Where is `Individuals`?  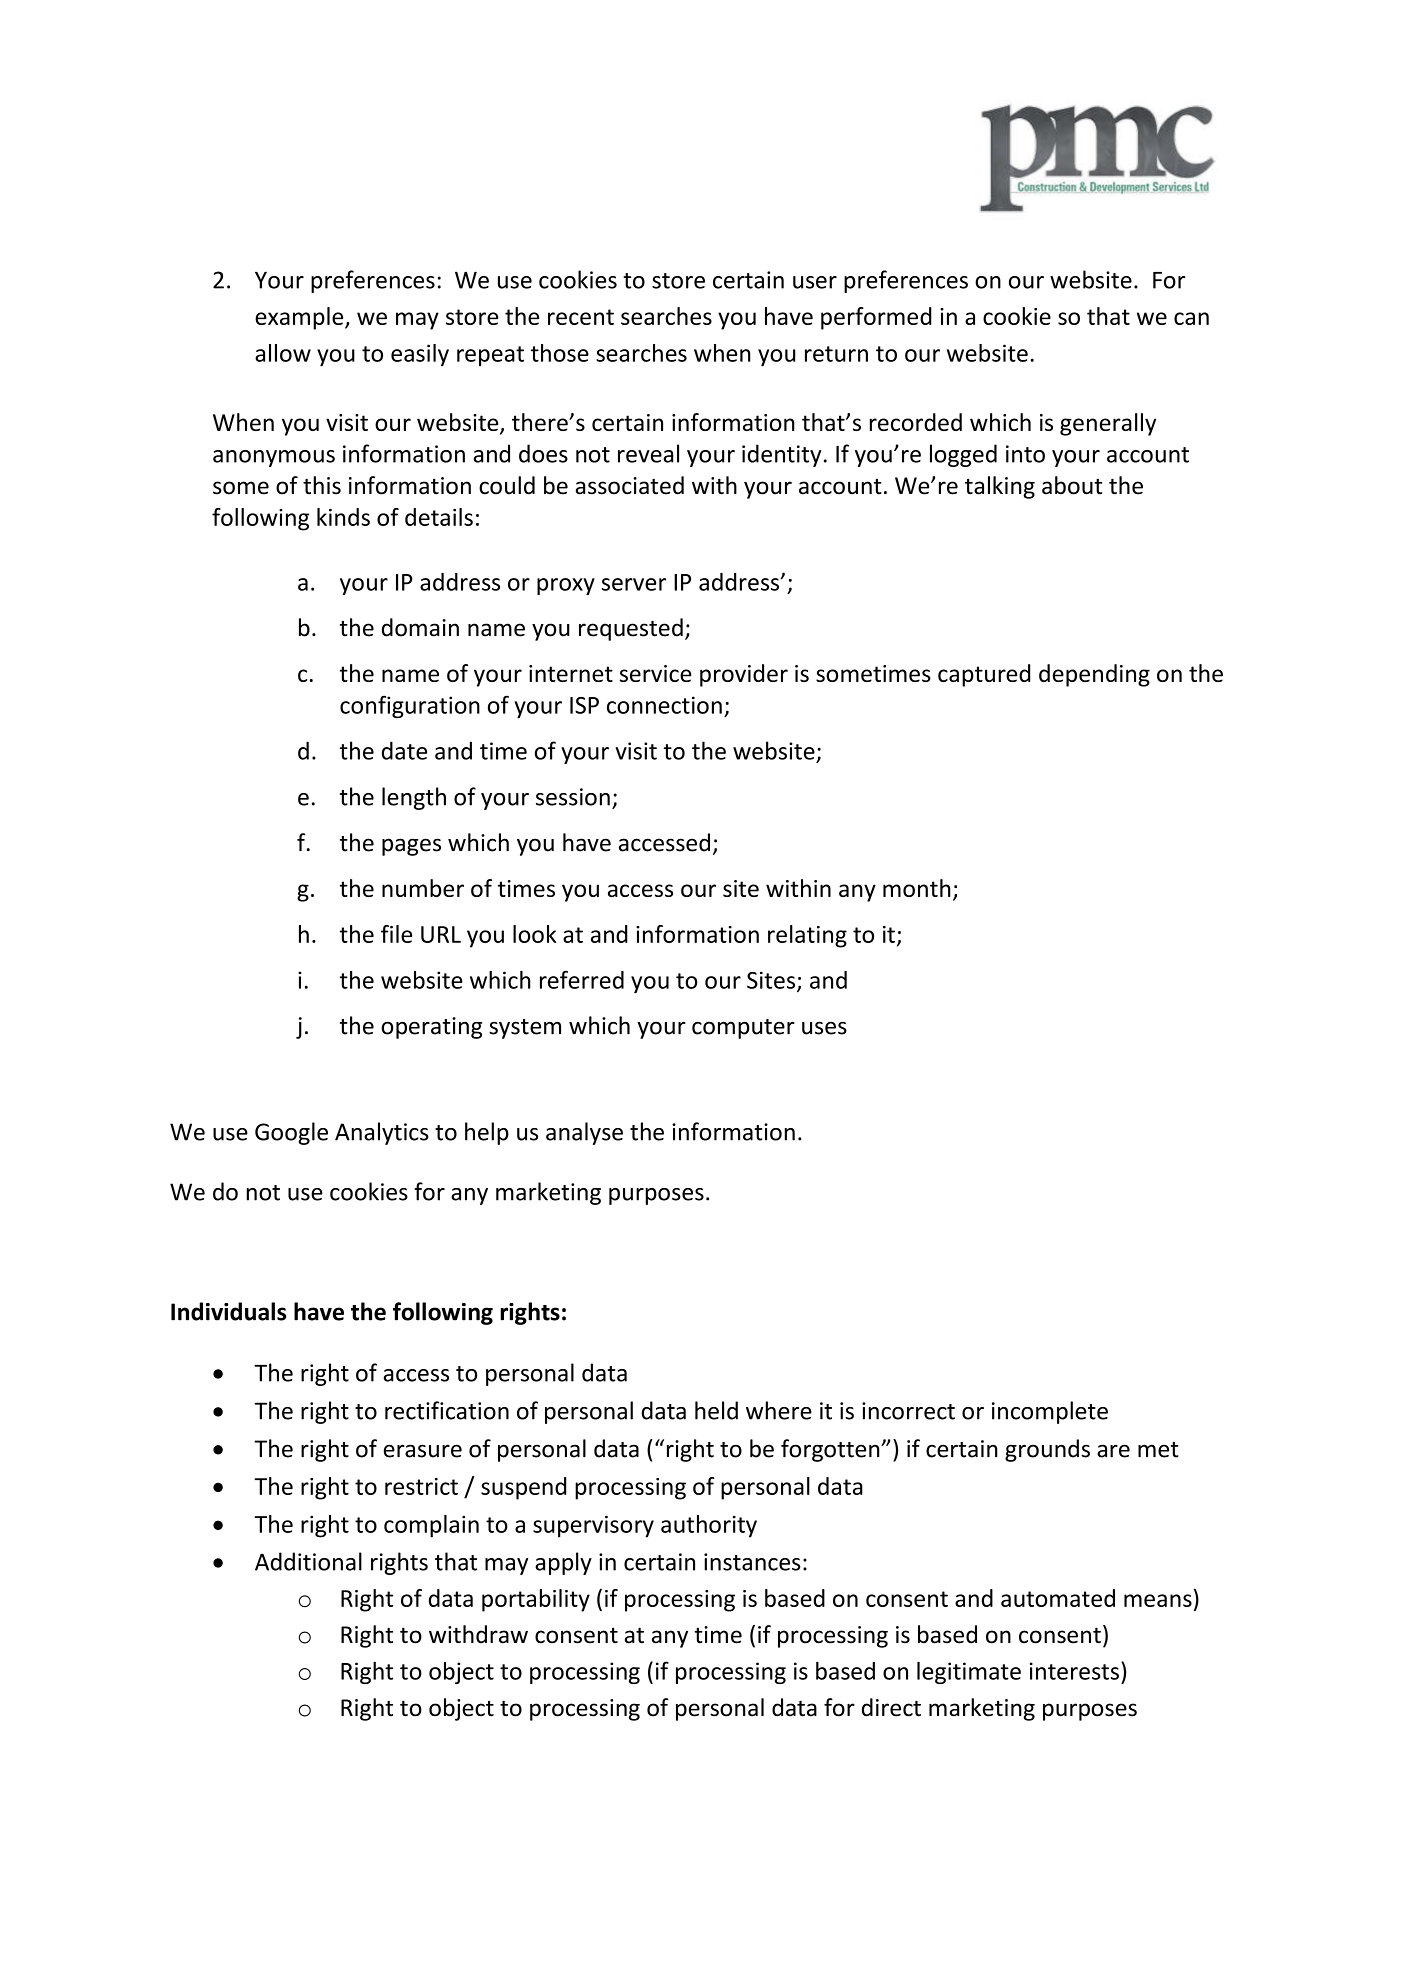 Individuals is located at coordinates (228, 1311).
